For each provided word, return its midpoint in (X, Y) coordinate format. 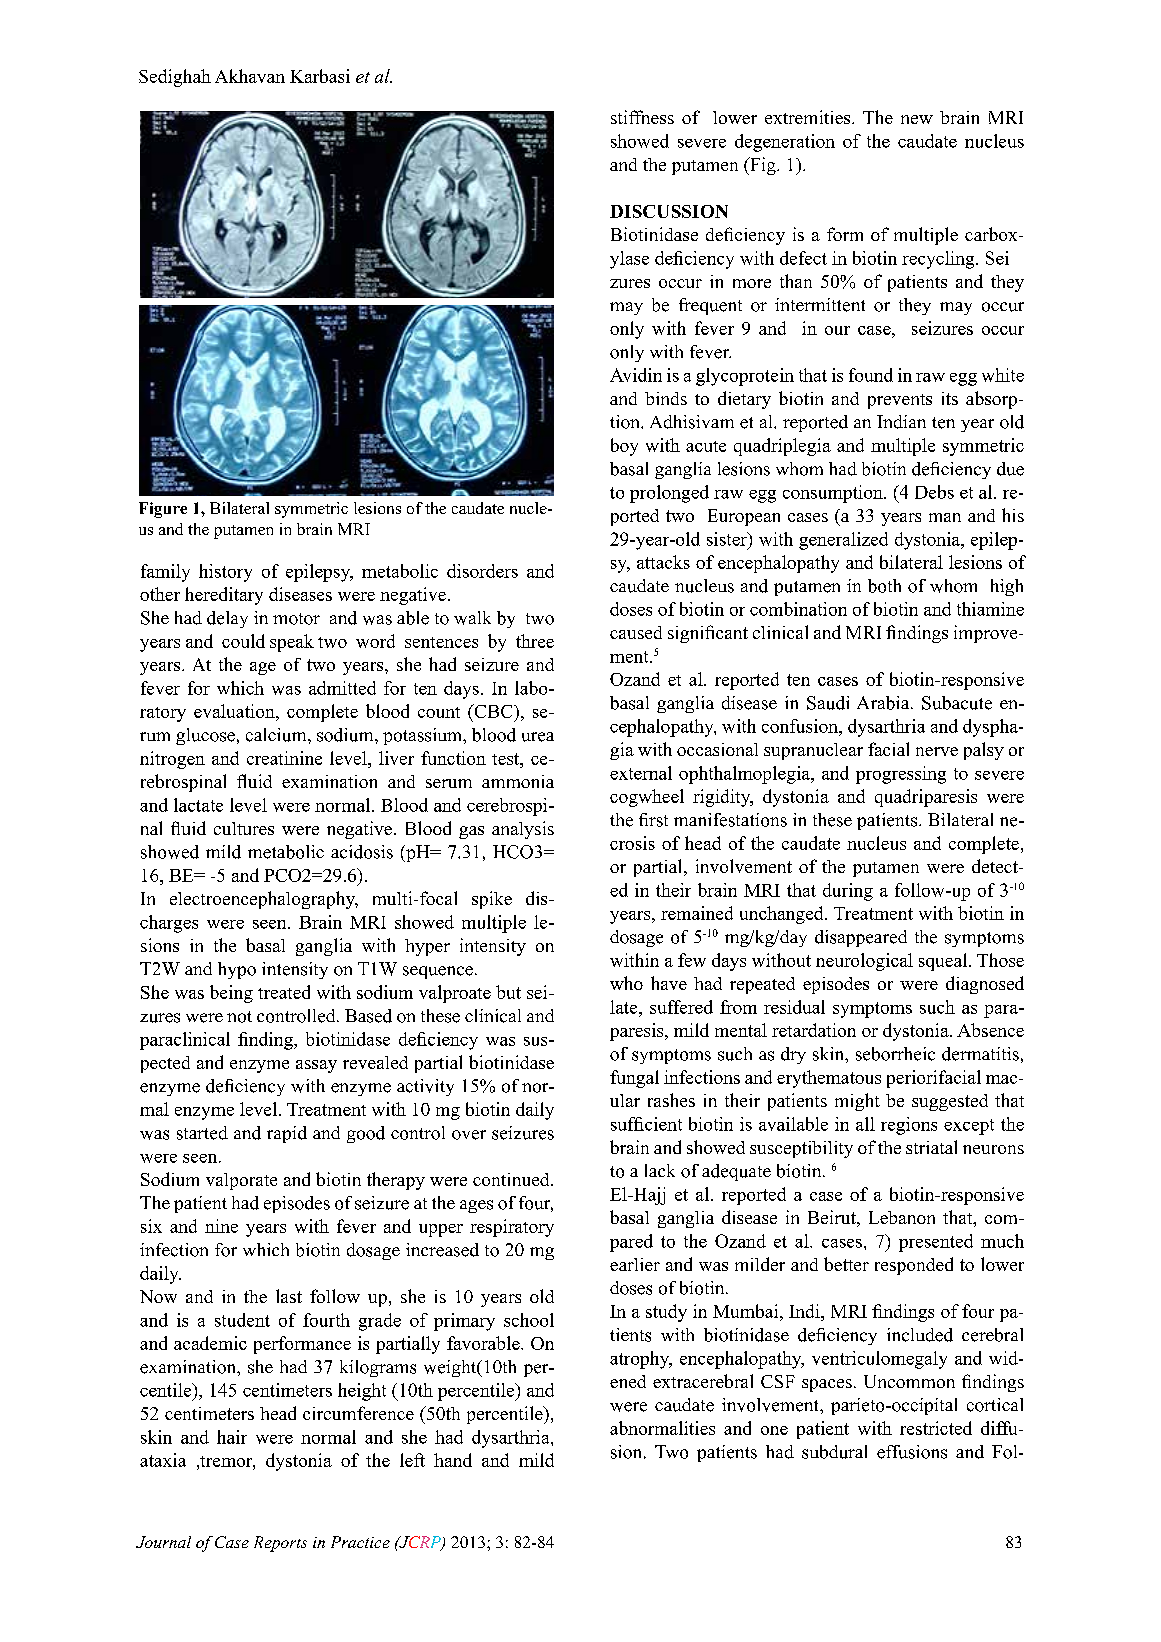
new (917, 119)
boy (624, 447)
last (289, 1296)
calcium (277, 735)
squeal (944, 962)
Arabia (884, 703)
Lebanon (902, 1217)
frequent (710, 306)
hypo (237, 970)
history (225, 573)
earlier (635, 1264)
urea (538, 737)
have (669, 983)
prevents (900, 401)
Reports (280, 1544)
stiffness (642, 117)
